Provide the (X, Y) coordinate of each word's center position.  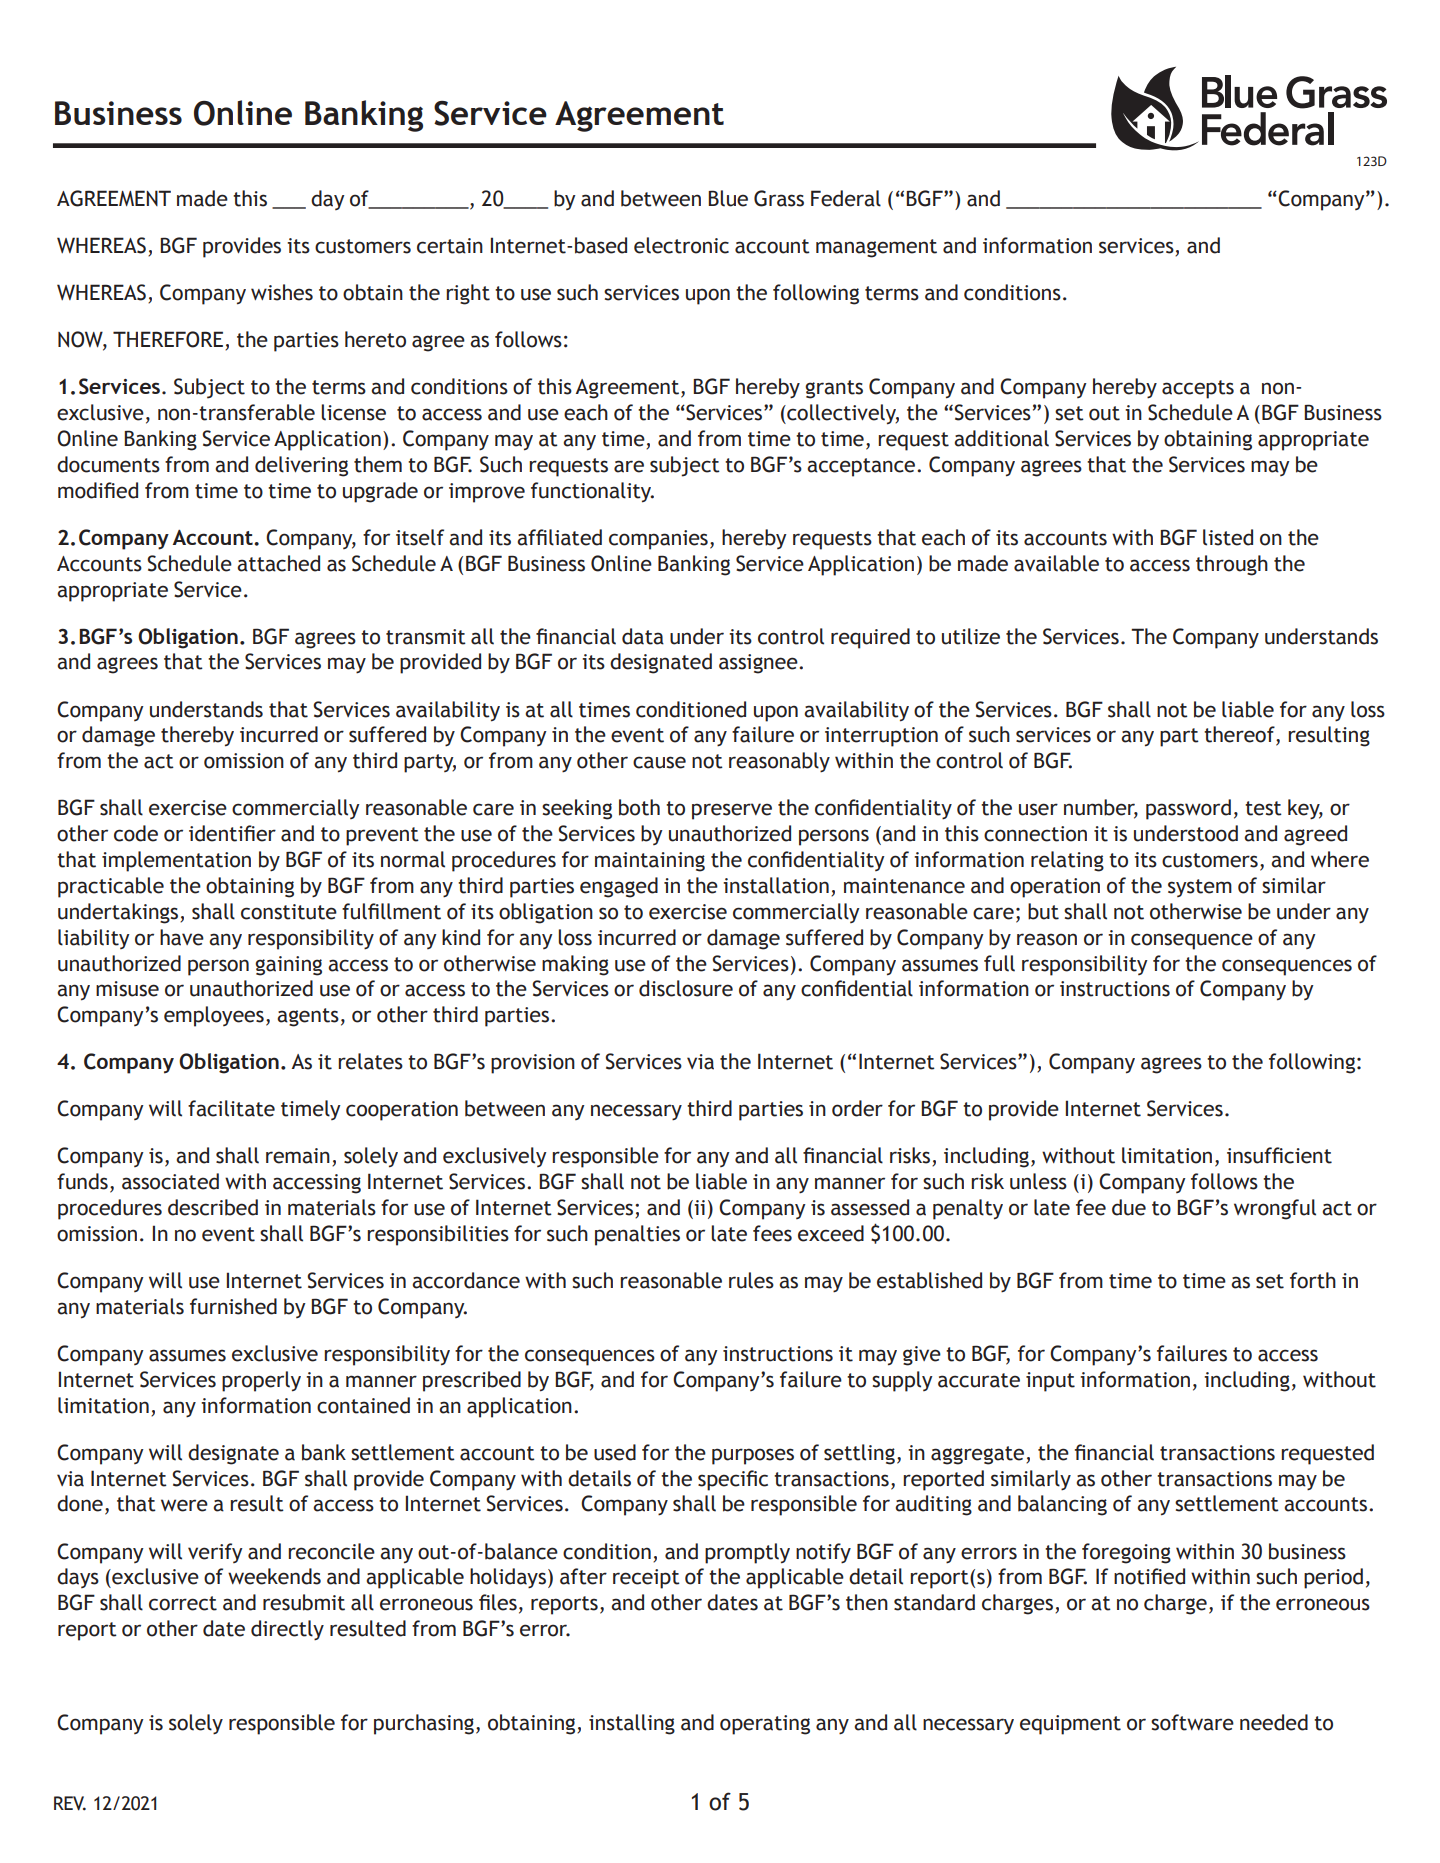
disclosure (686, 988)
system (1200, 888)
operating (765, 1725)
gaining (288, 966)
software (1192, 1722)
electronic (681, 245)
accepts (1198, 389)
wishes (282, 292)
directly (287, 1630)
